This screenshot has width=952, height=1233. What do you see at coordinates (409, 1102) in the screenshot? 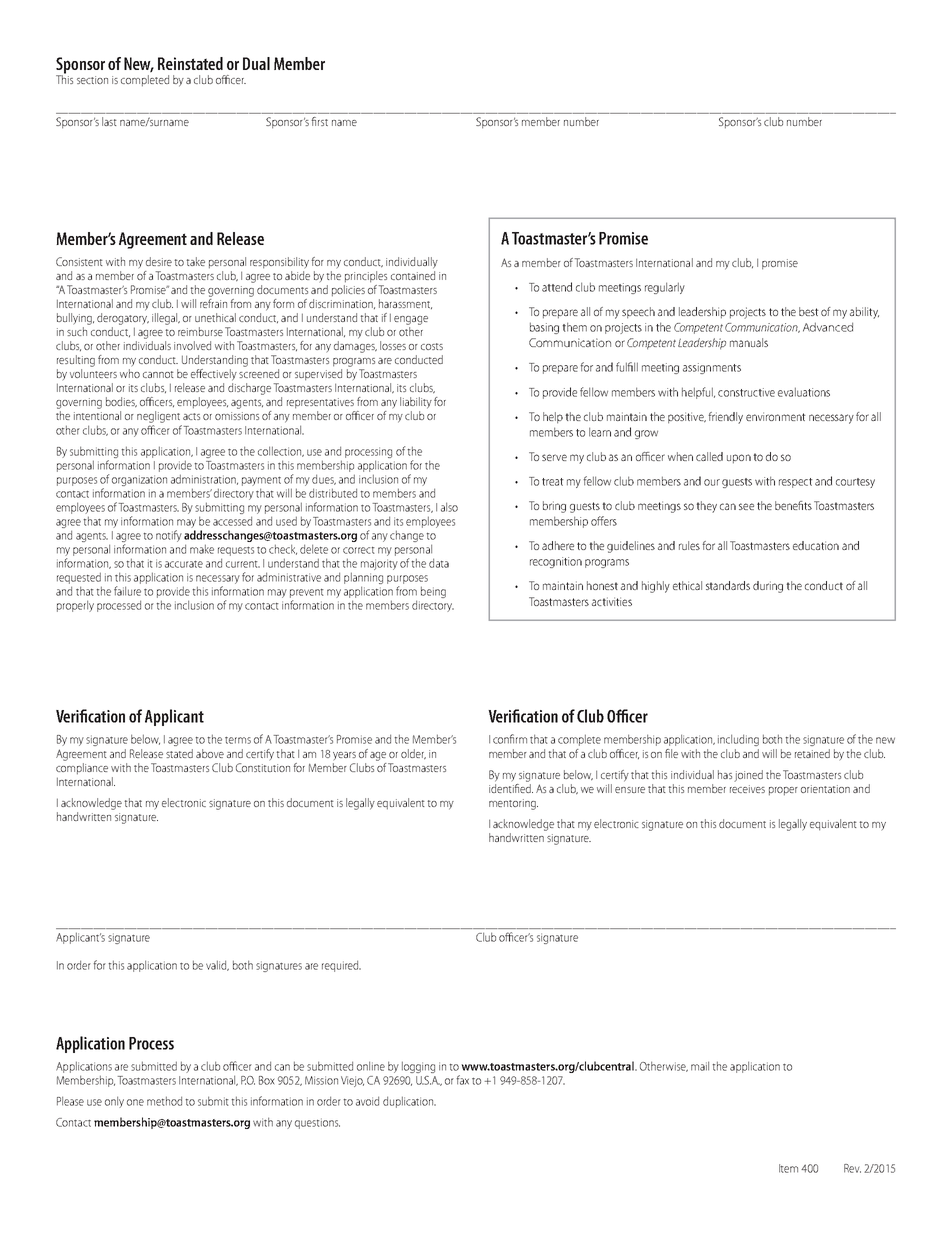
I see `duplication` at bounding box center [409, 1102].
